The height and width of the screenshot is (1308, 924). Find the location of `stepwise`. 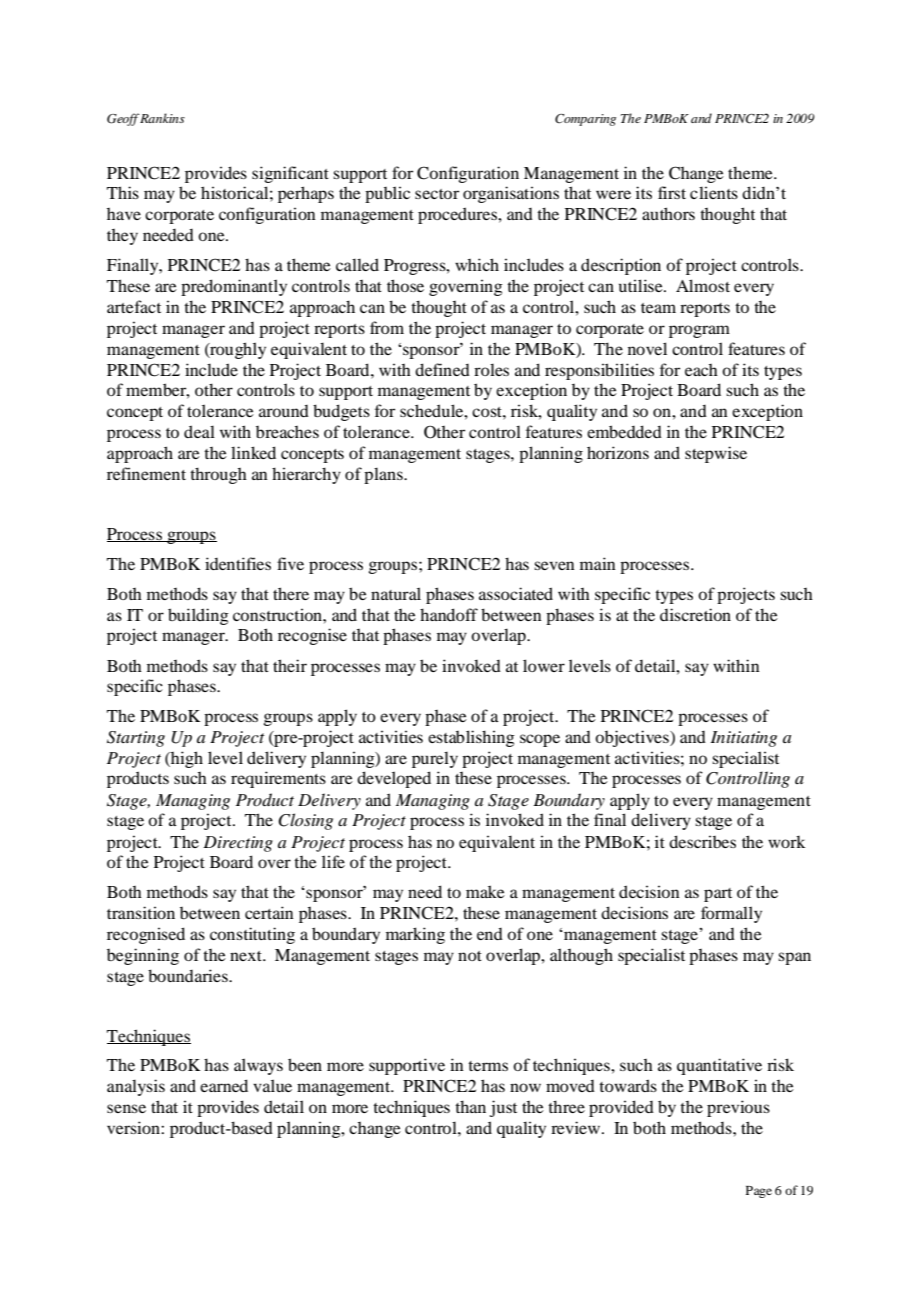

stepwise is located at coordinates (716, 454).
